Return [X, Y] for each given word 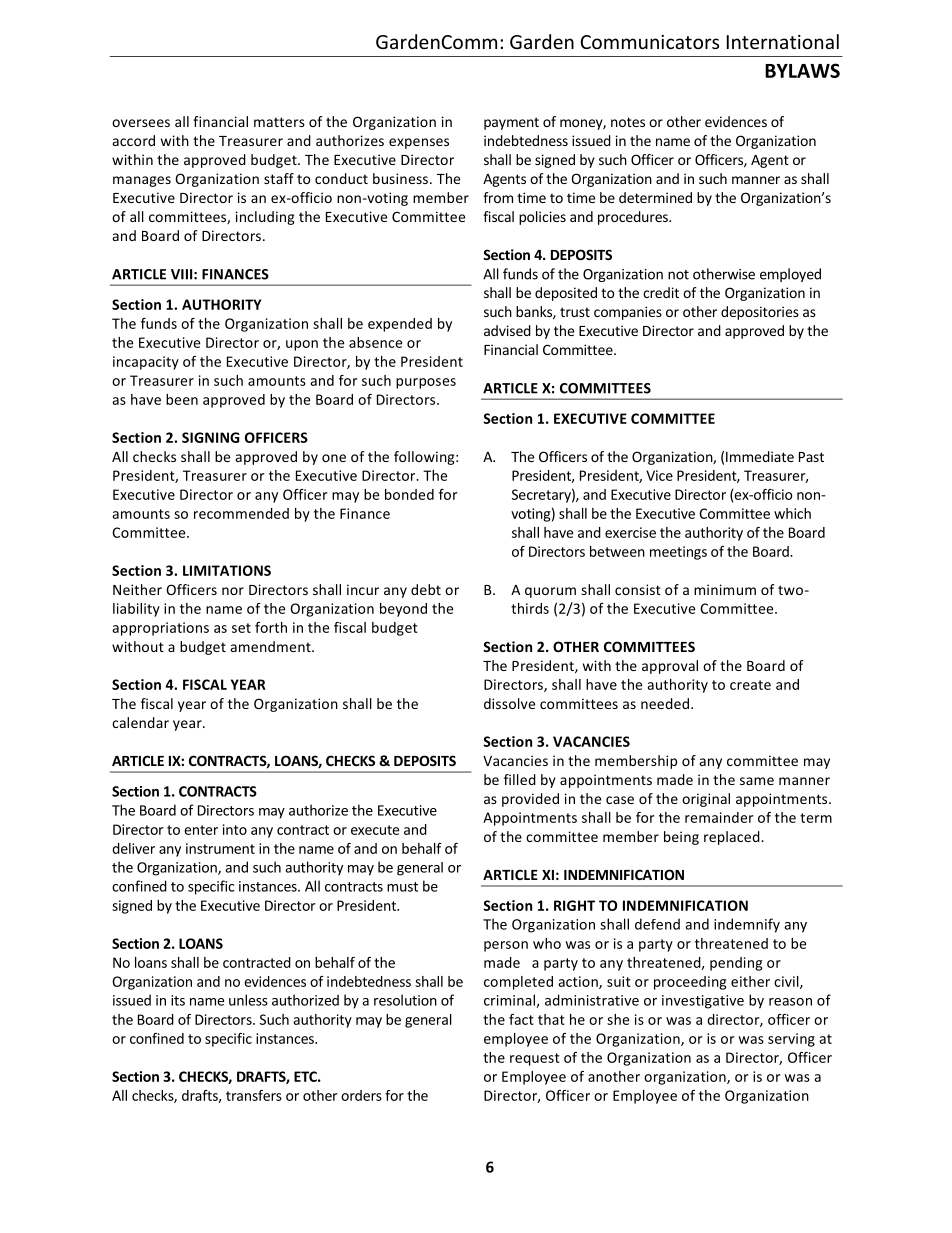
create [750, 685]
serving [791, 1040]
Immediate [760, 456]
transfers [254, 1095]
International [783, 41]
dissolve [509, 703]
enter [201, 830]
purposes [426, 383]
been [182, 399]
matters [279, 122]
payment [511, 123]
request [535, 1059]
